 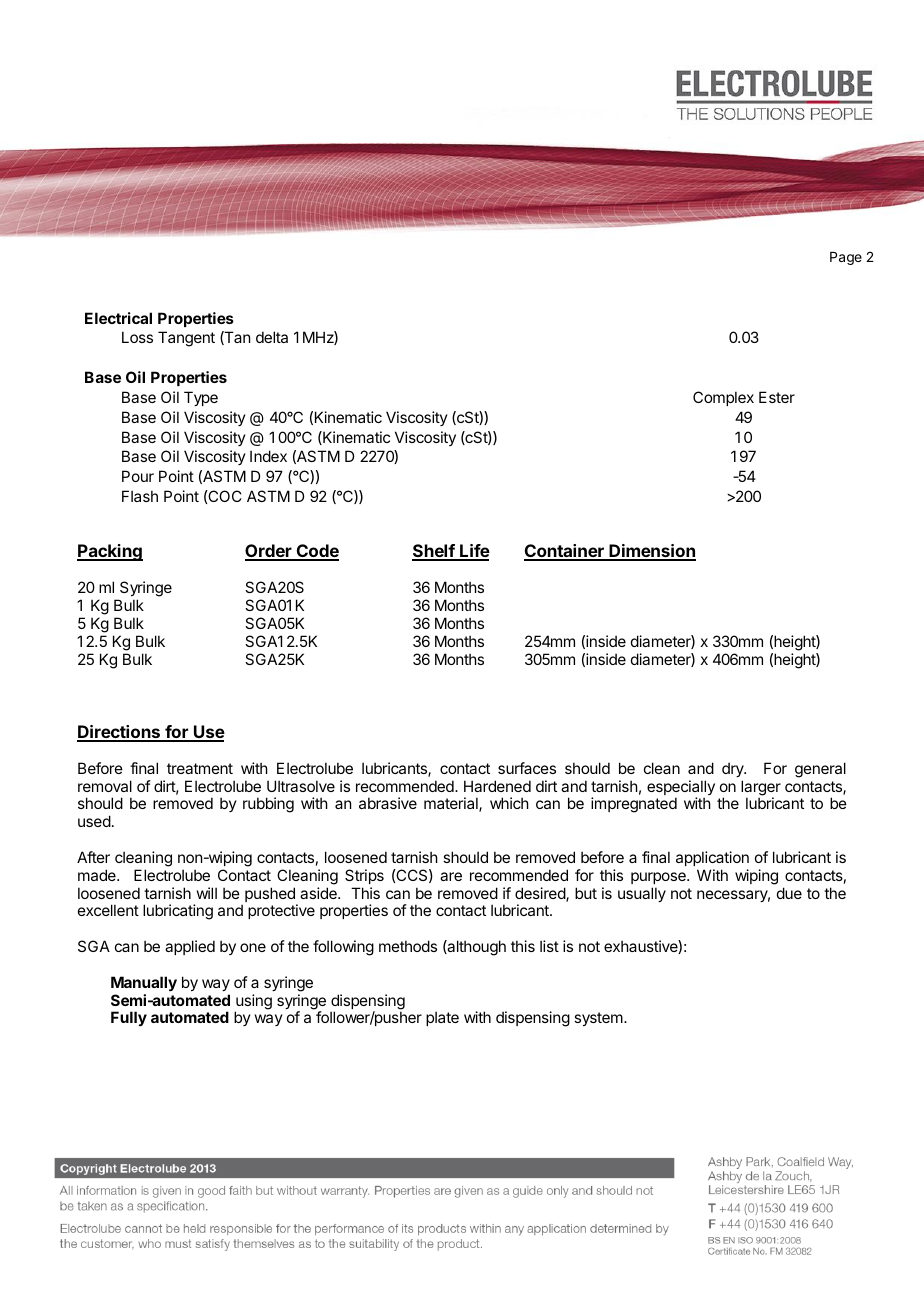 What do you see at coordinates (846, 258) in the document?
I see `Page` at bounding box center [846, 258].
